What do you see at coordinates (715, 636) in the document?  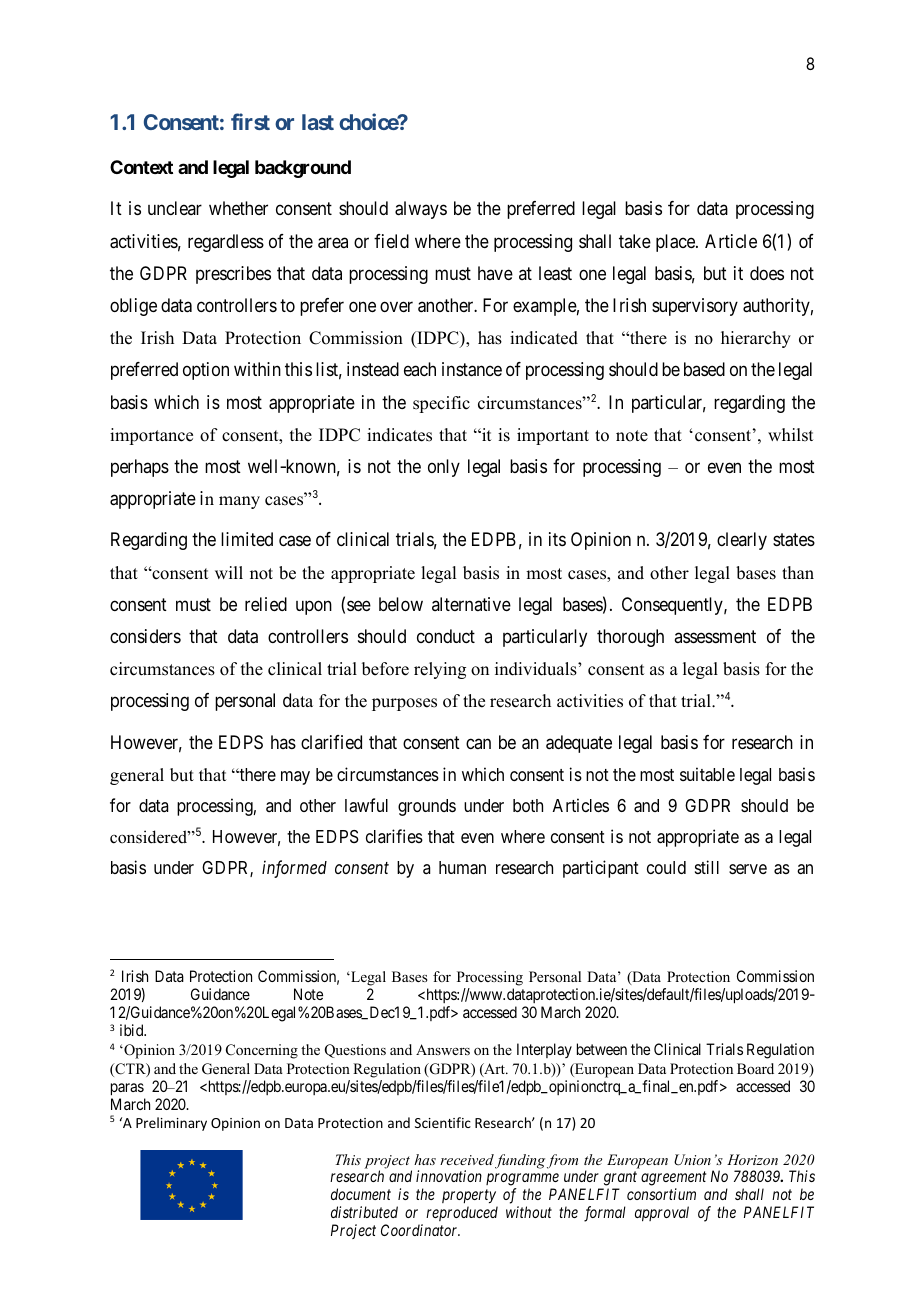 I see `assessment` at bounding box center [715, 636].
